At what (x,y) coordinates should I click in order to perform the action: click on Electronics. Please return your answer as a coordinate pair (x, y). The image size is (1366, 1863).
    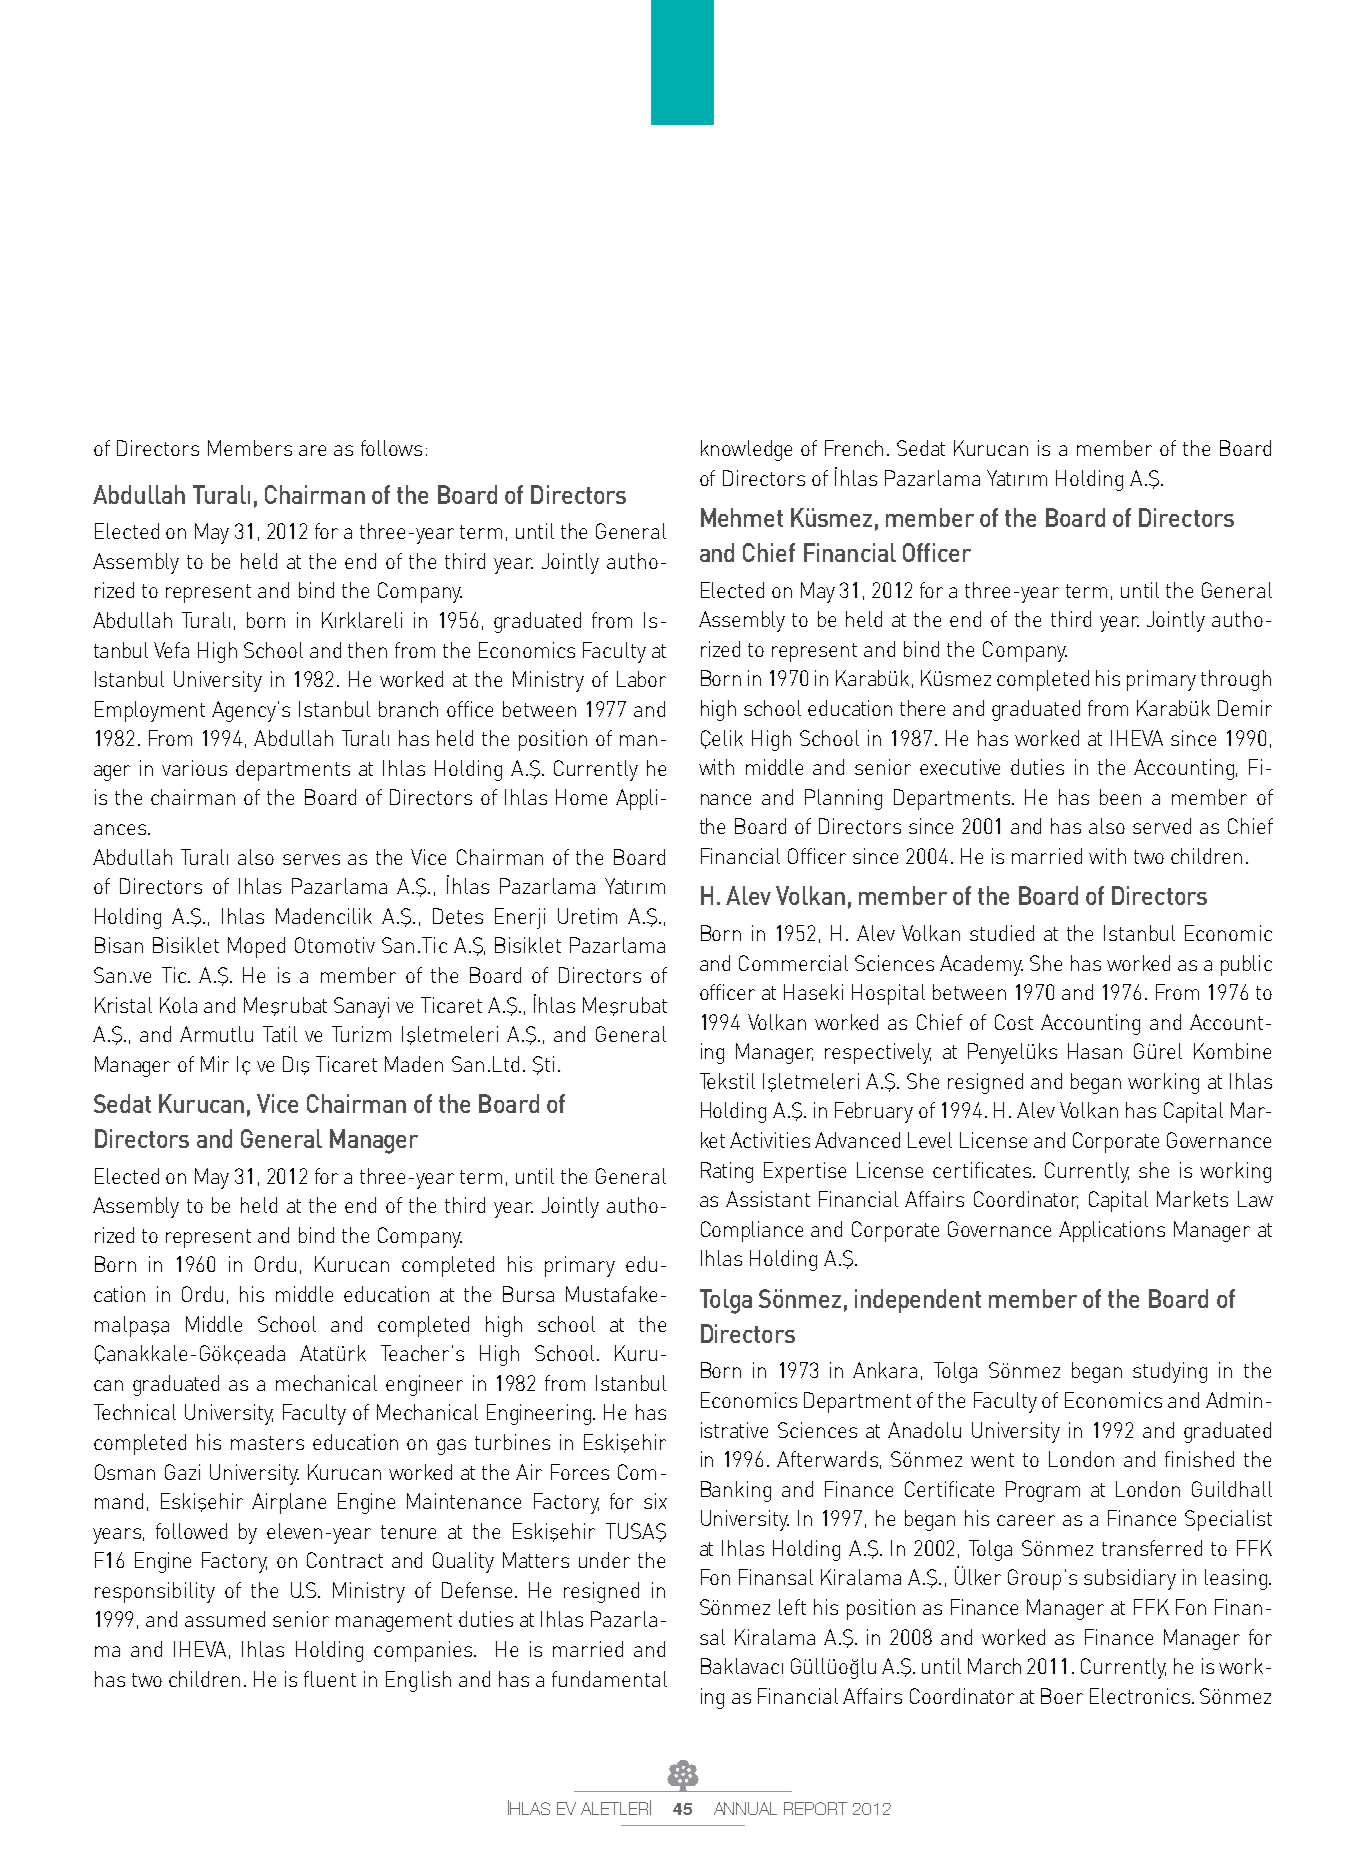
    Looking at the image, I should click on (1140, 1696).
